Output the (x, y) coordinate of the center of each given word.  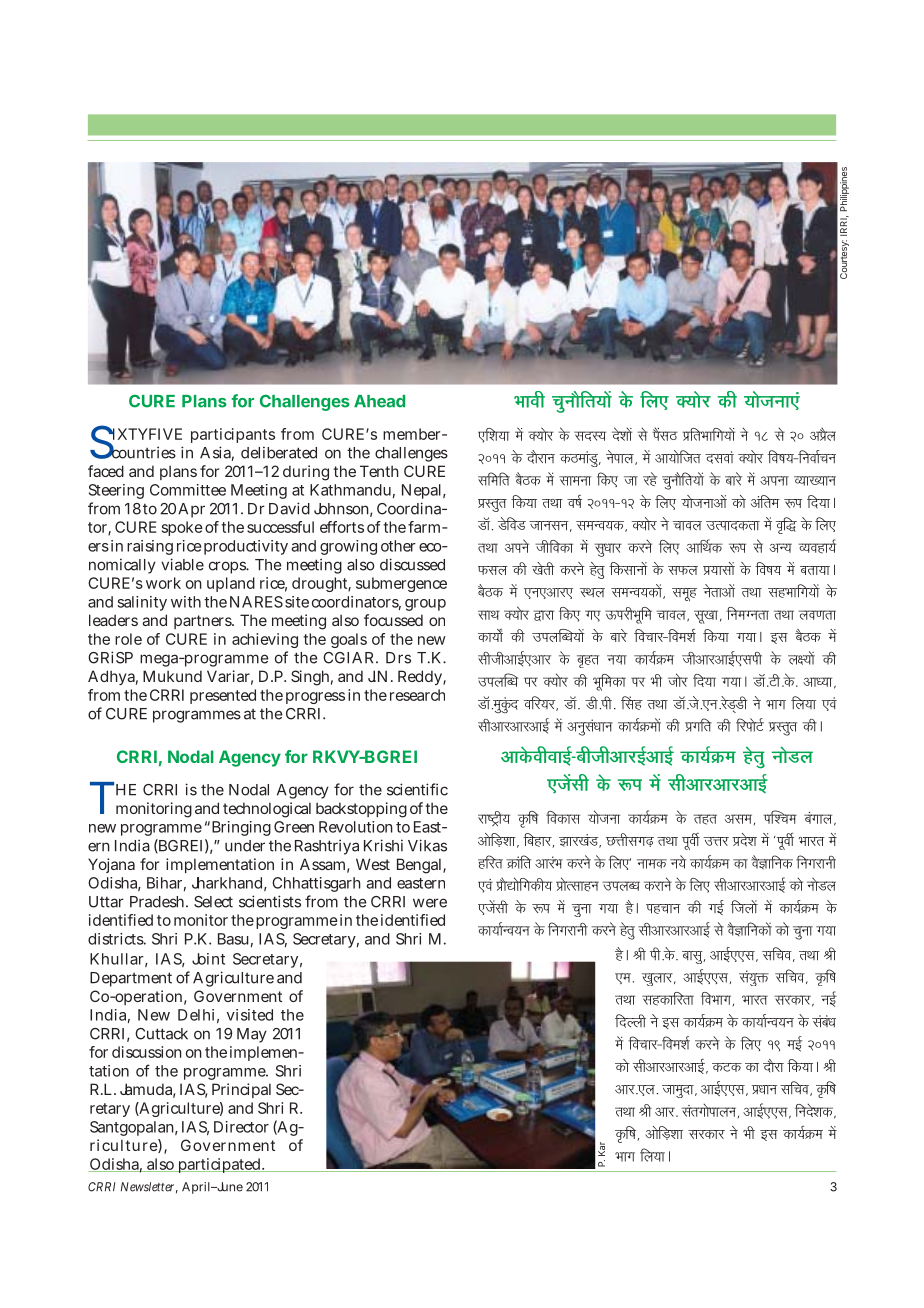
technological (267, 810)
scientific (417, 789)
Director (241, 1127)
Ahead (379, 401)
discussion (147, 1052)
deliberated (279, 452)
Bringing (240, 828)
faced (106, 471)
